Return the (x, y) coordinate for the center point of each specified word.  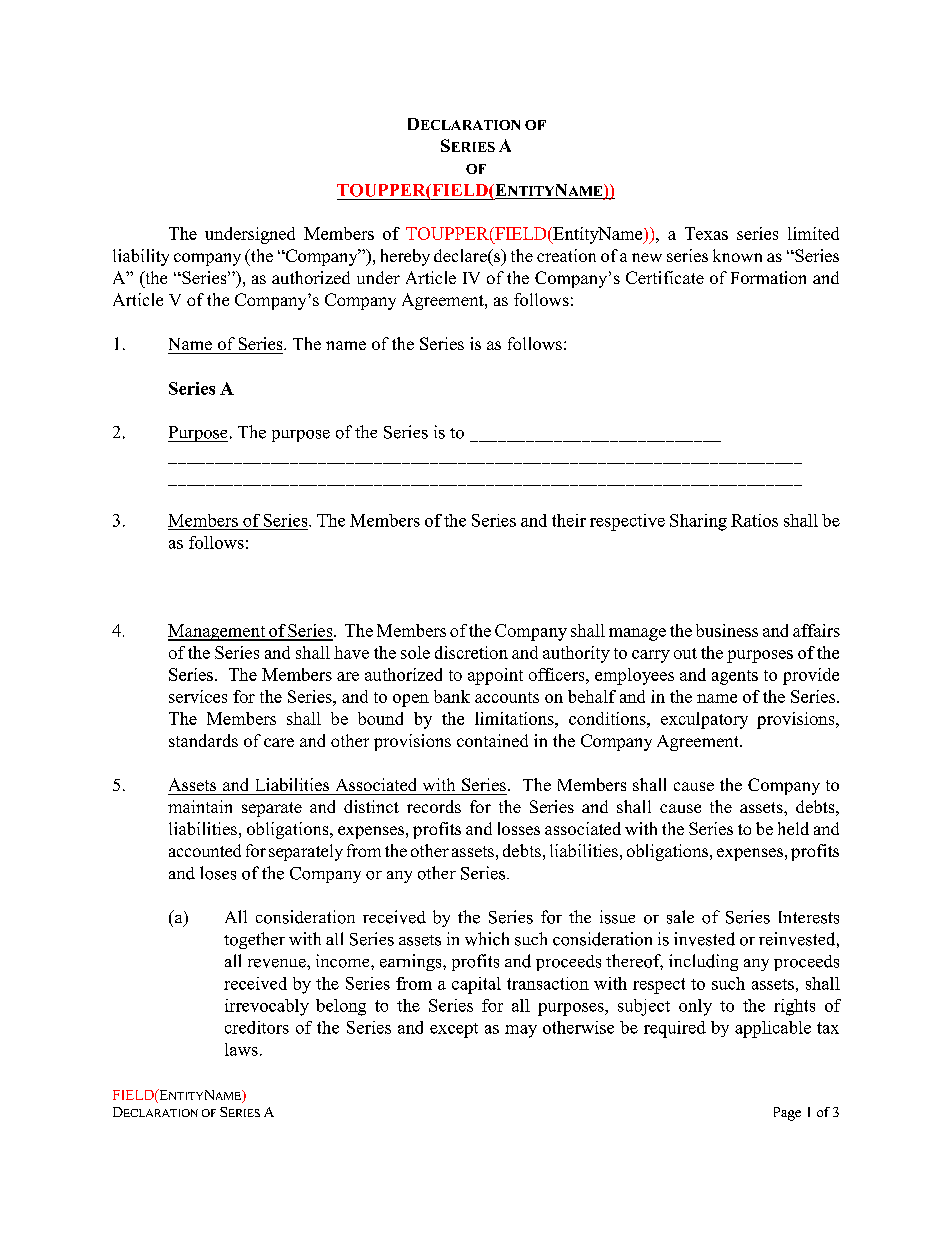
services (198, 696)
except (454, 1030)
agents (735, 677)
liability (141, 257)
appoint (495, 676)
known (737, 255)
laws (241, 1049)
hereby (405, 257)
